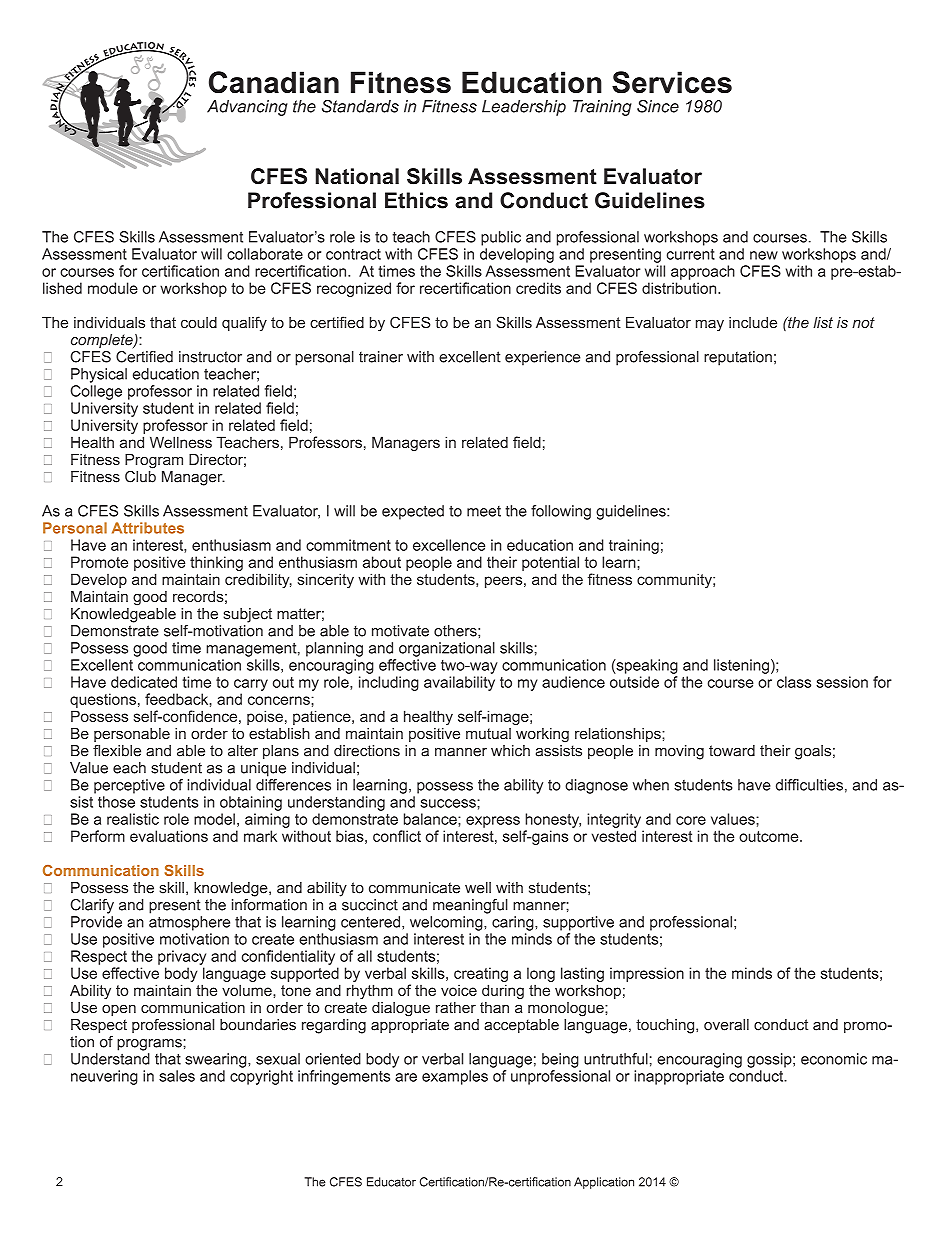  Describe the element at coordinates (177, 1076) in the image. I see `sales` at that location.
